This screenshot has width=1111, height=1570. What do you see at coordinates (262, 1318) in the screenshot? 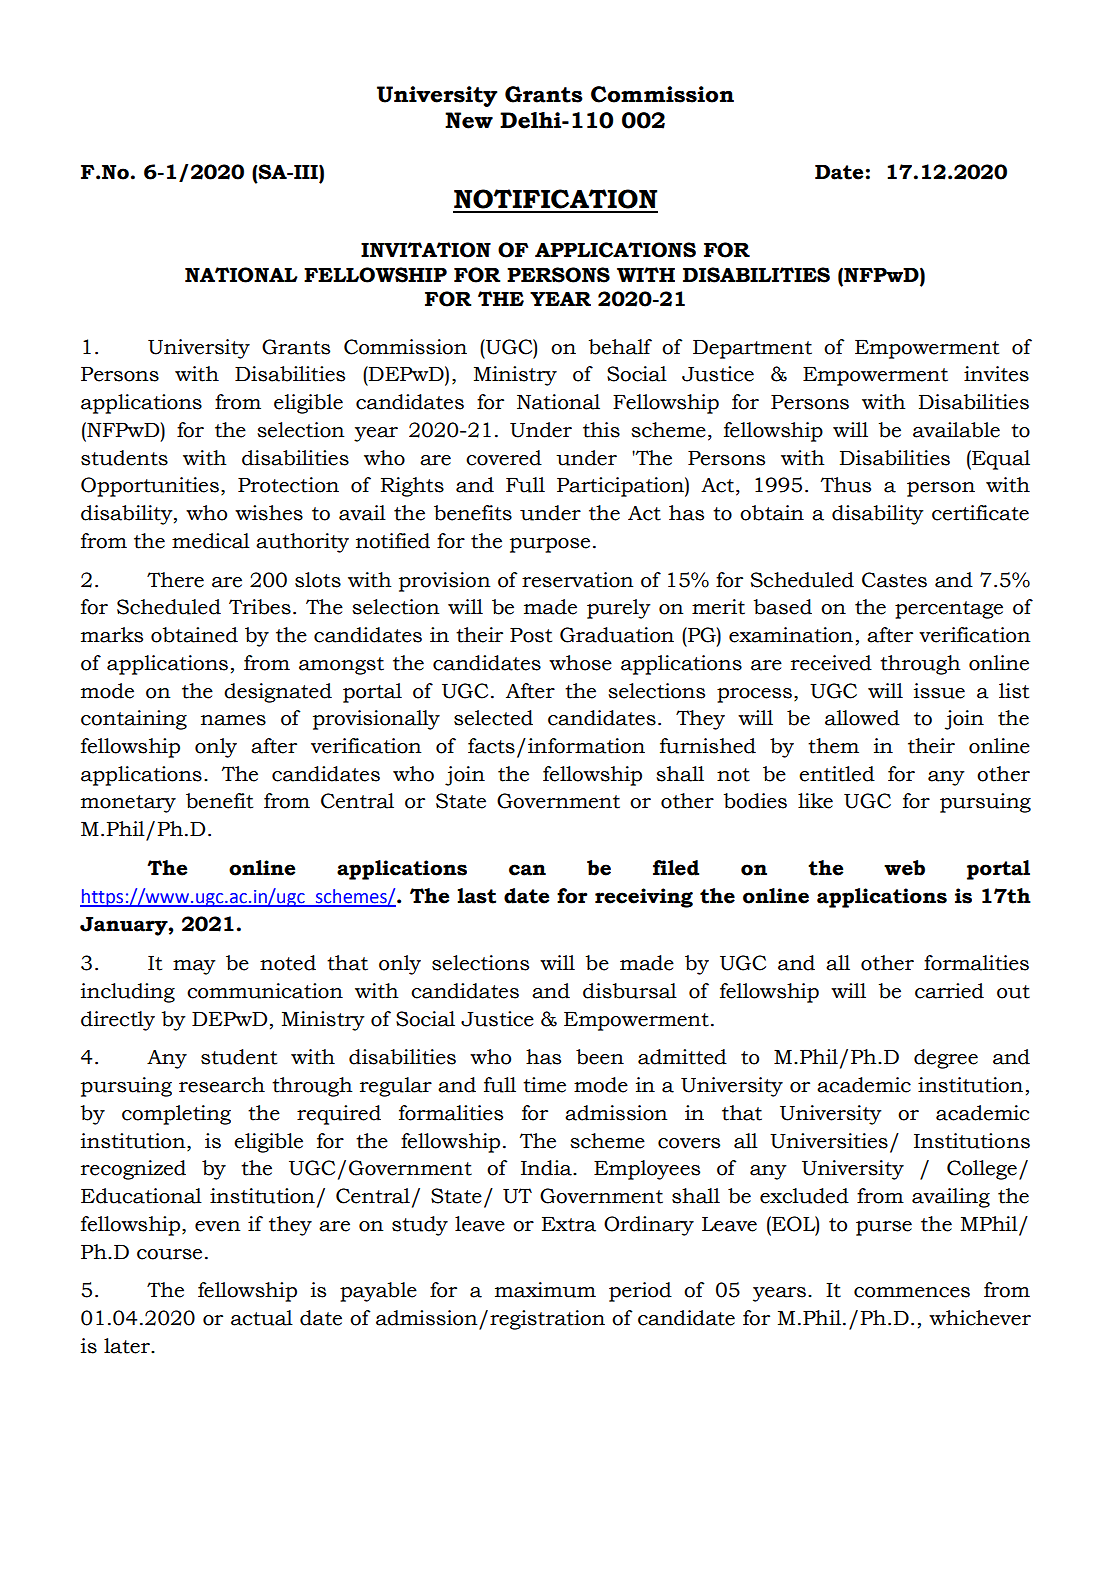
I see `actual` at bounding box center [262, 1318].
